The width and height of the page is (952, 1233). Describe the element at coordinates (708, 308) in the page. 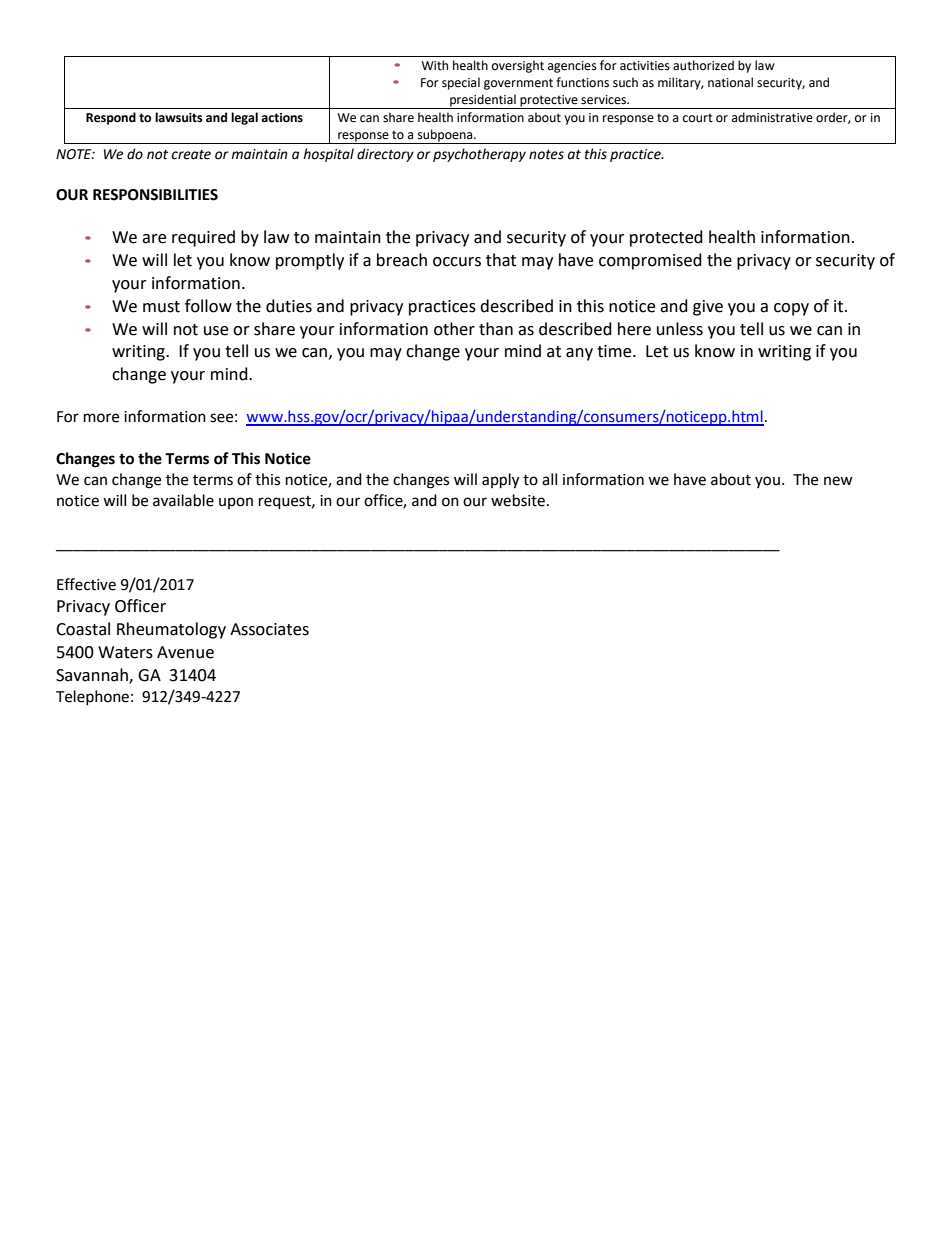

I see `give` at that location.
